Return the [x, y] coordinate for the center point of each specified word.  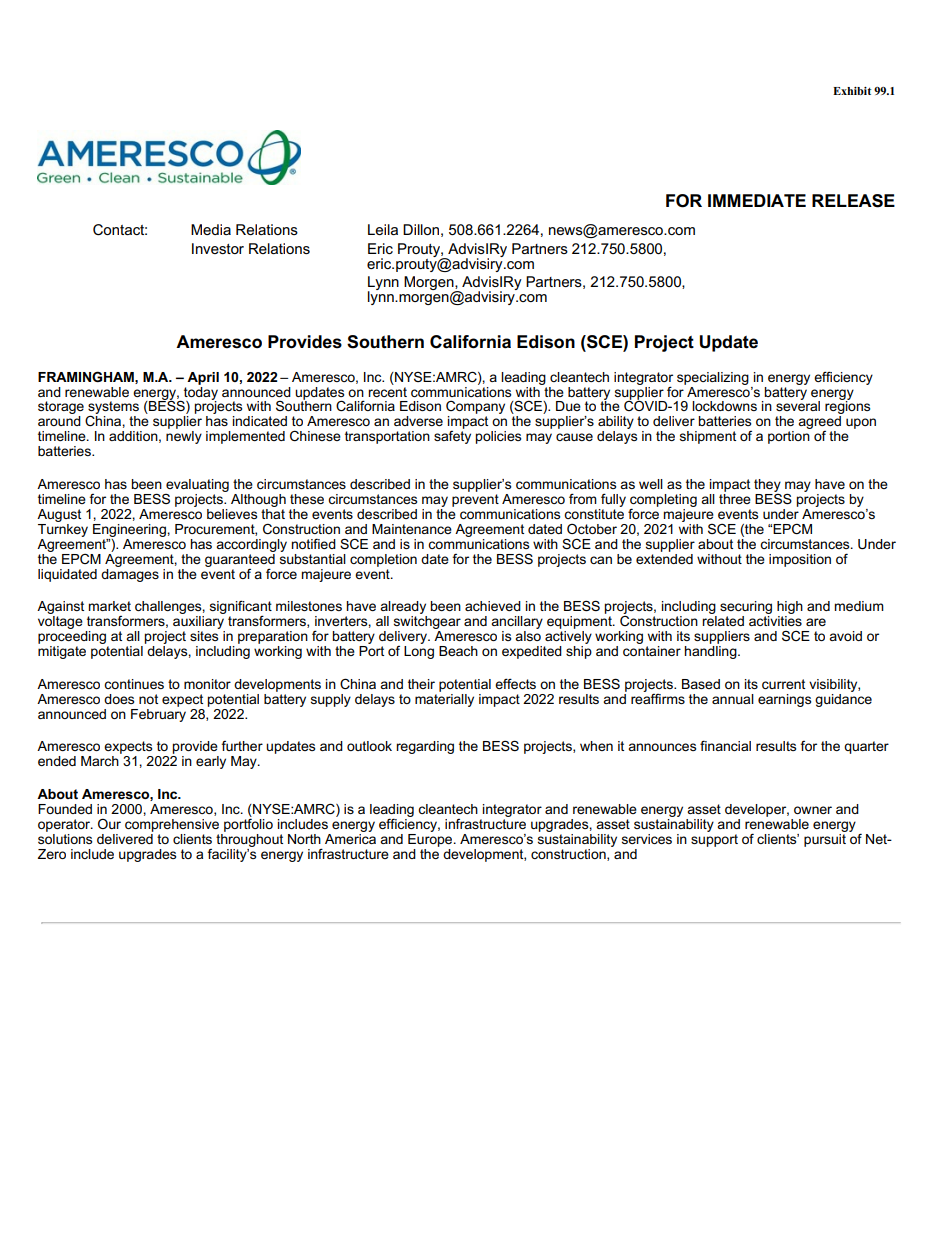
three [735, 497]
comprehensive [172, 825]
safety [452, 437]
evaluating [197, 485]
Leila [383, 229]
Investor [218, 248]
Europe [431, 839]
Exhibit [852, 91]
